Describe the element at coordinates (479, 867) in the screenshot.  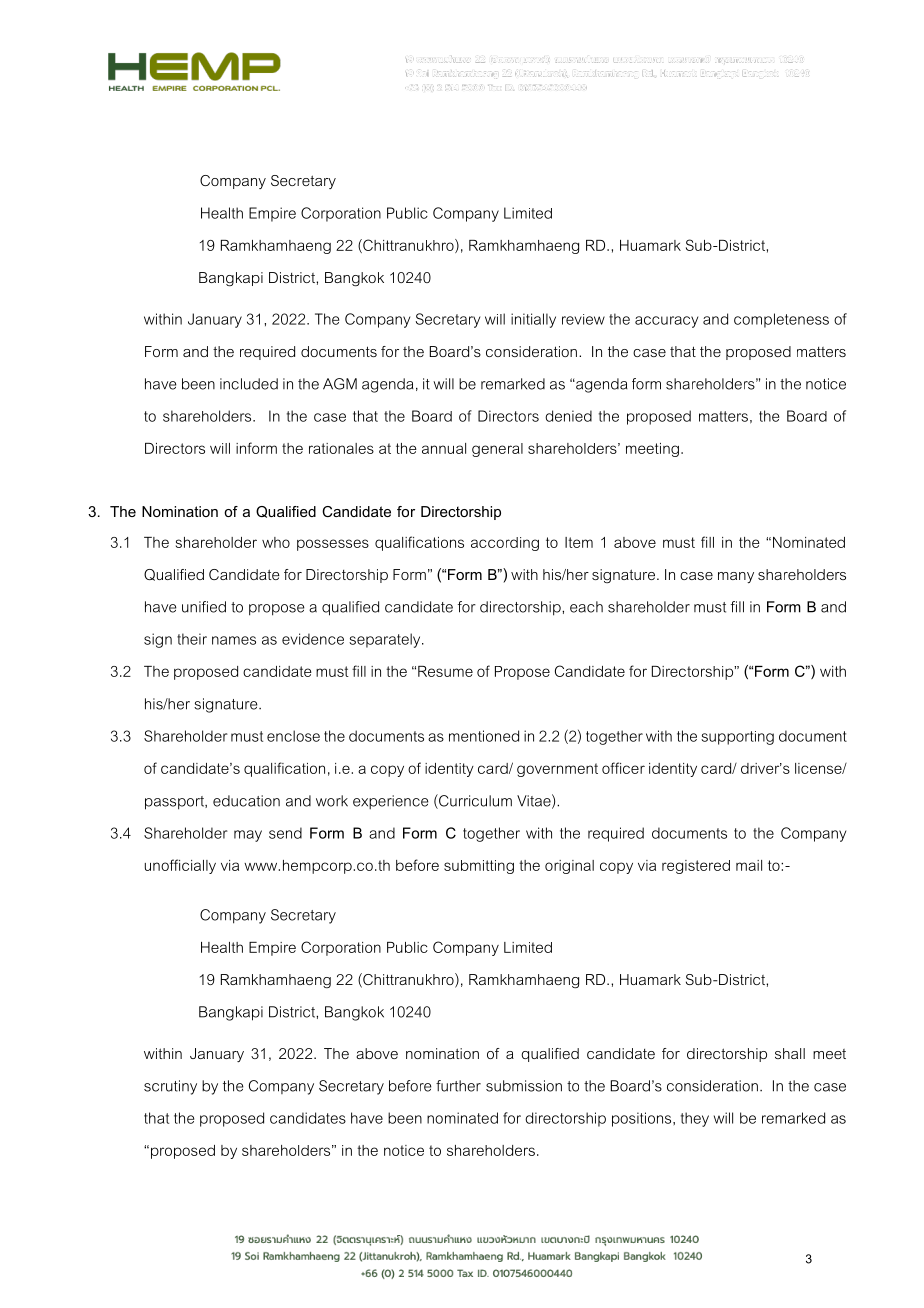
I see `submitting` at that location.
